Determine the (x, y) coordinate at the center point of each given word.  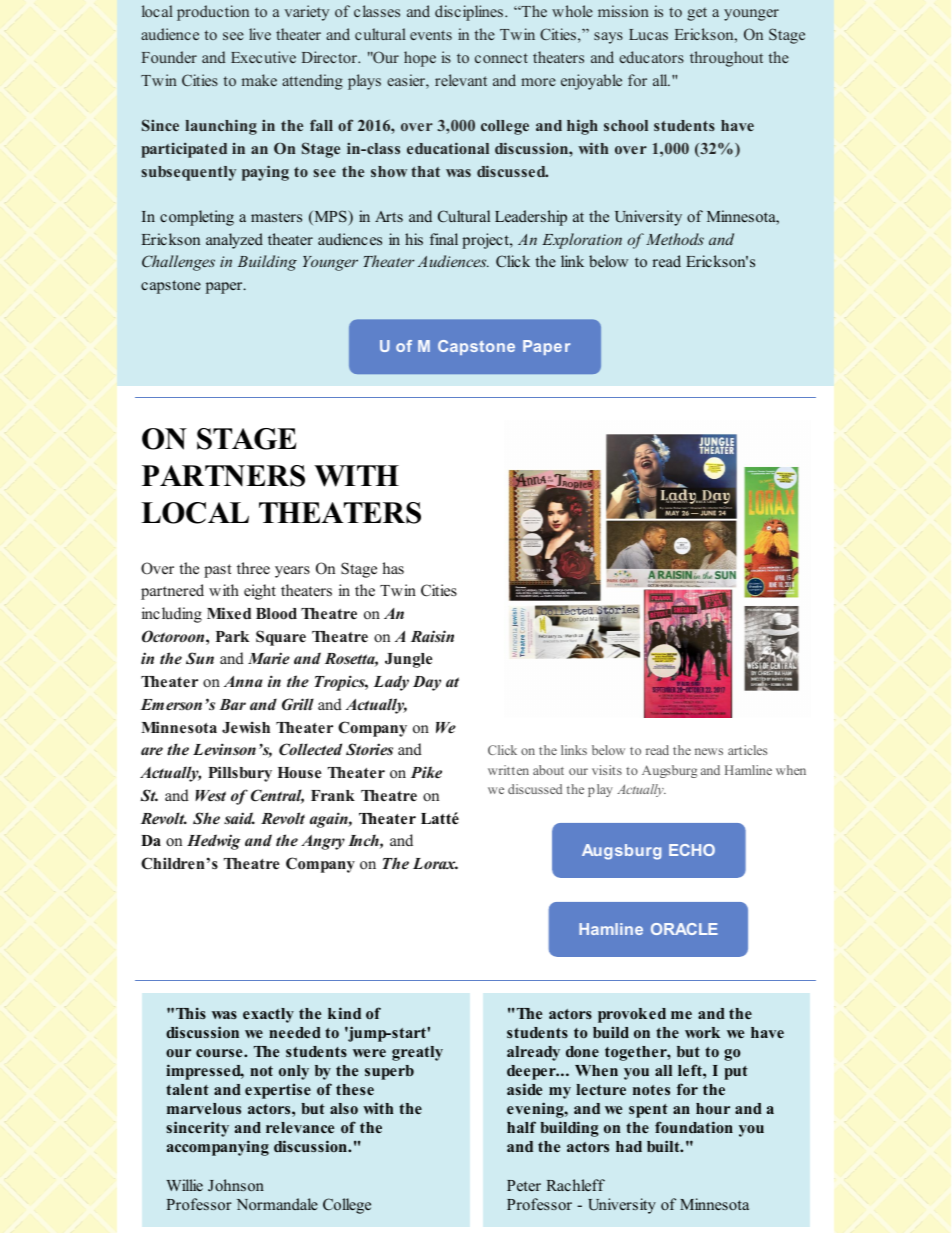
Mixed (229, 613)
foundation (694, 1127)
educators (651, 57)
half (521, 1127)
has (393, 568)
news (709, 751)
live (260, 34)
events (431, 35)
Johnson (236, 1185)
